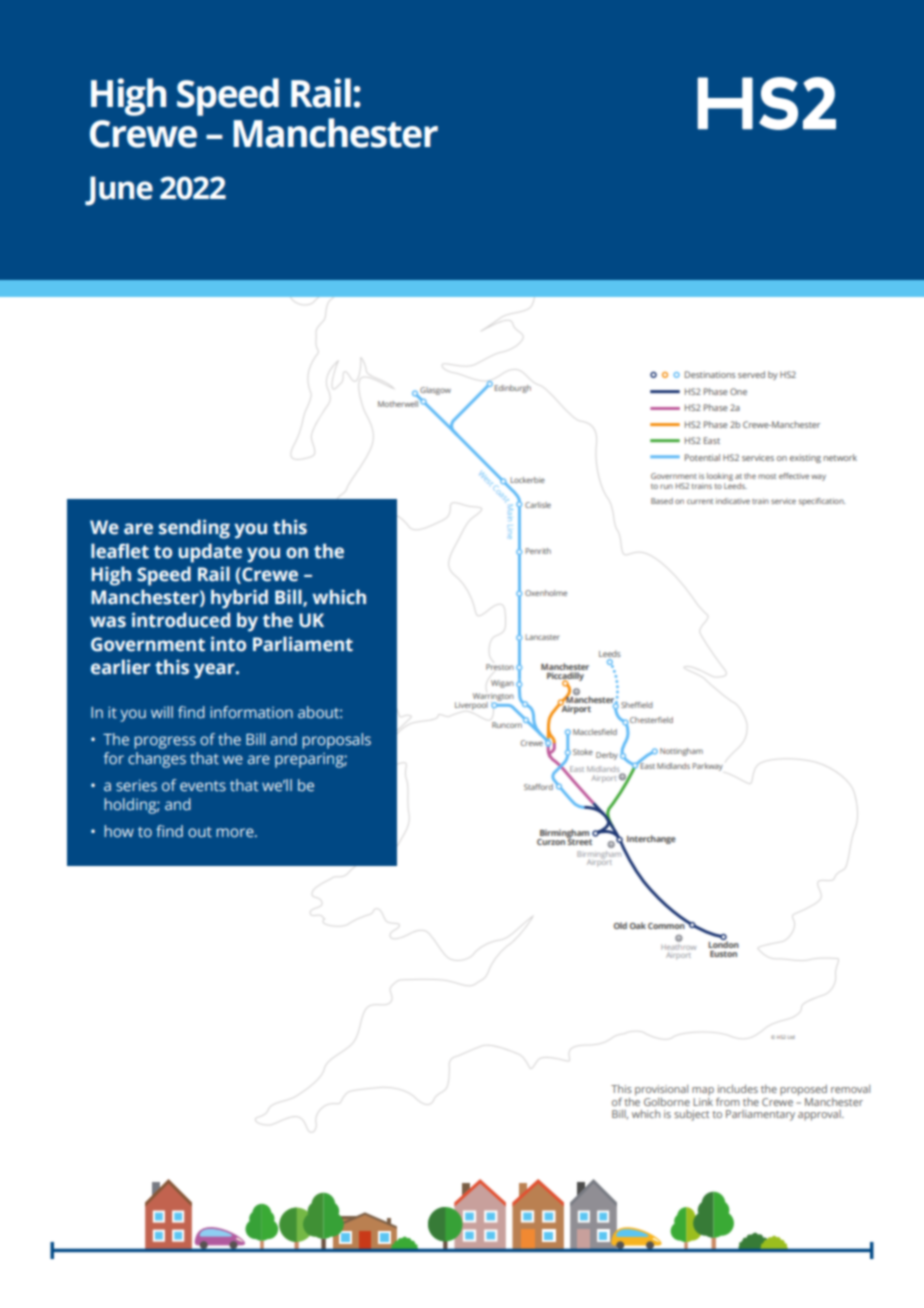 This screenshot has width=924, height=1308. What do you see at coordinates (751, 374) in the screenshot?
I see `served` at bounding box center [751, 374].
